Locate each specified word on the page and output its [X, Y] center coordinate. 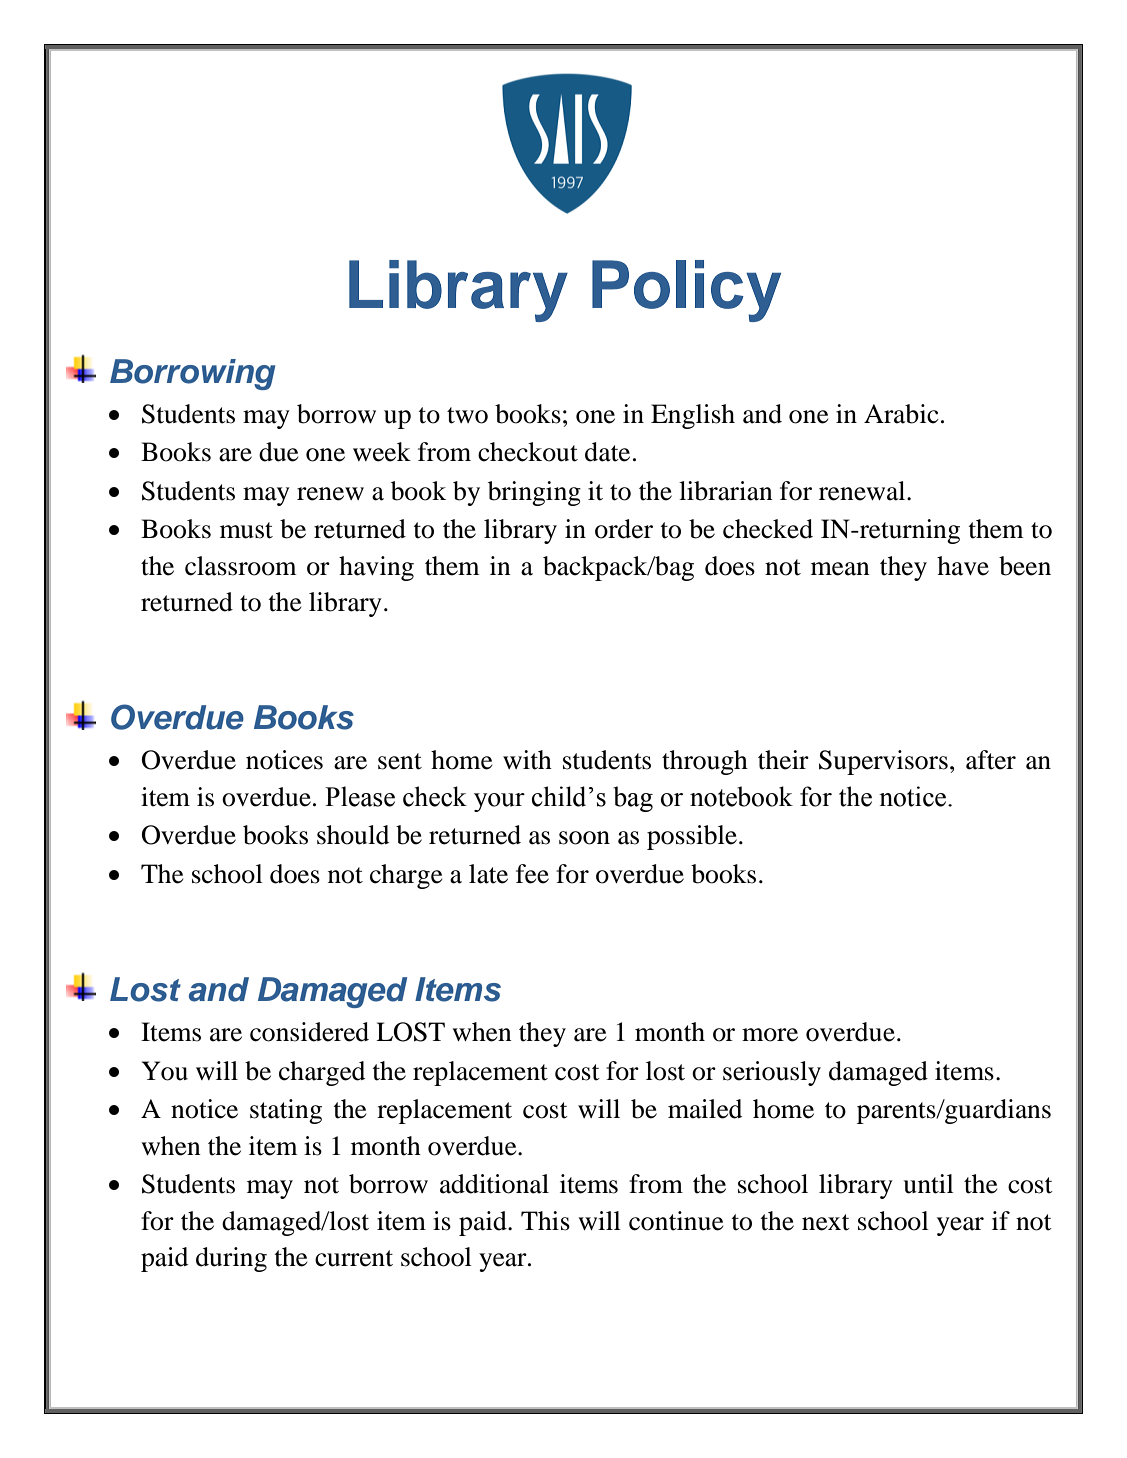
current [354, 1258]
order [624, 529]
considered [309, 1032]
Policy [686, 291]
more [770, 1035]
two [467, 415]
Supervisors [883, 762]
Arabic [901, 414]
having [376, 568]
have [963, 566]
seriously [772, 1073]
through [705, 762]
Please [360, 796]
